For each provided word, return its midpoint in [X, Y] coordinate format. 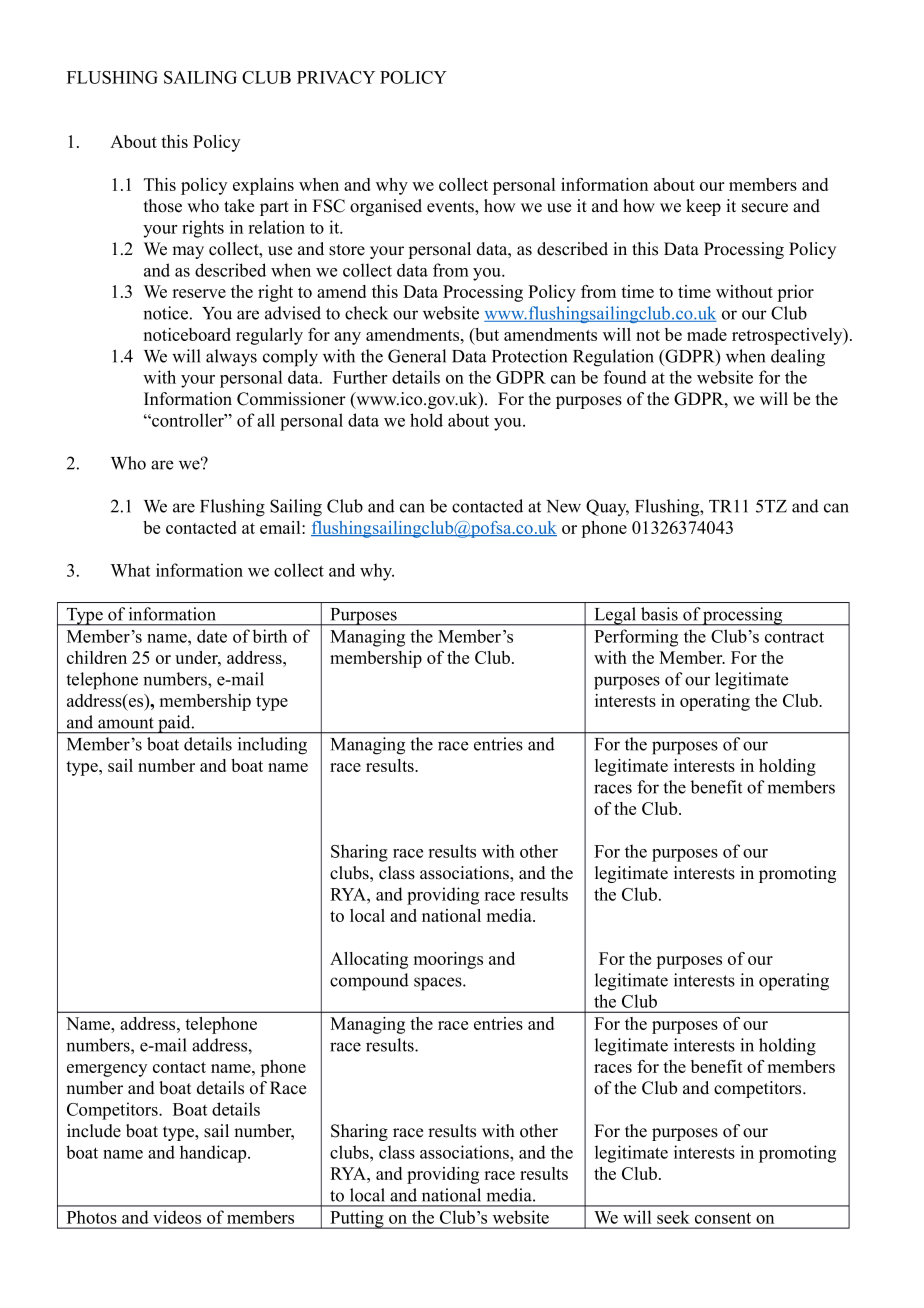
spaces [439, 984]
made [707, 334]
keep [703, 207]
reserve [199, 293]
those [163, 206]
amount [126, 723]
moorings [448, 960]
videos [177, 1217]
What [130, 570]
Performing [636, 638]
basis [659, 614]
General [417, 356]
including [272, 746]
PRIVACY [336, 77]
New [563, 506]
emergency [107, 1070]
